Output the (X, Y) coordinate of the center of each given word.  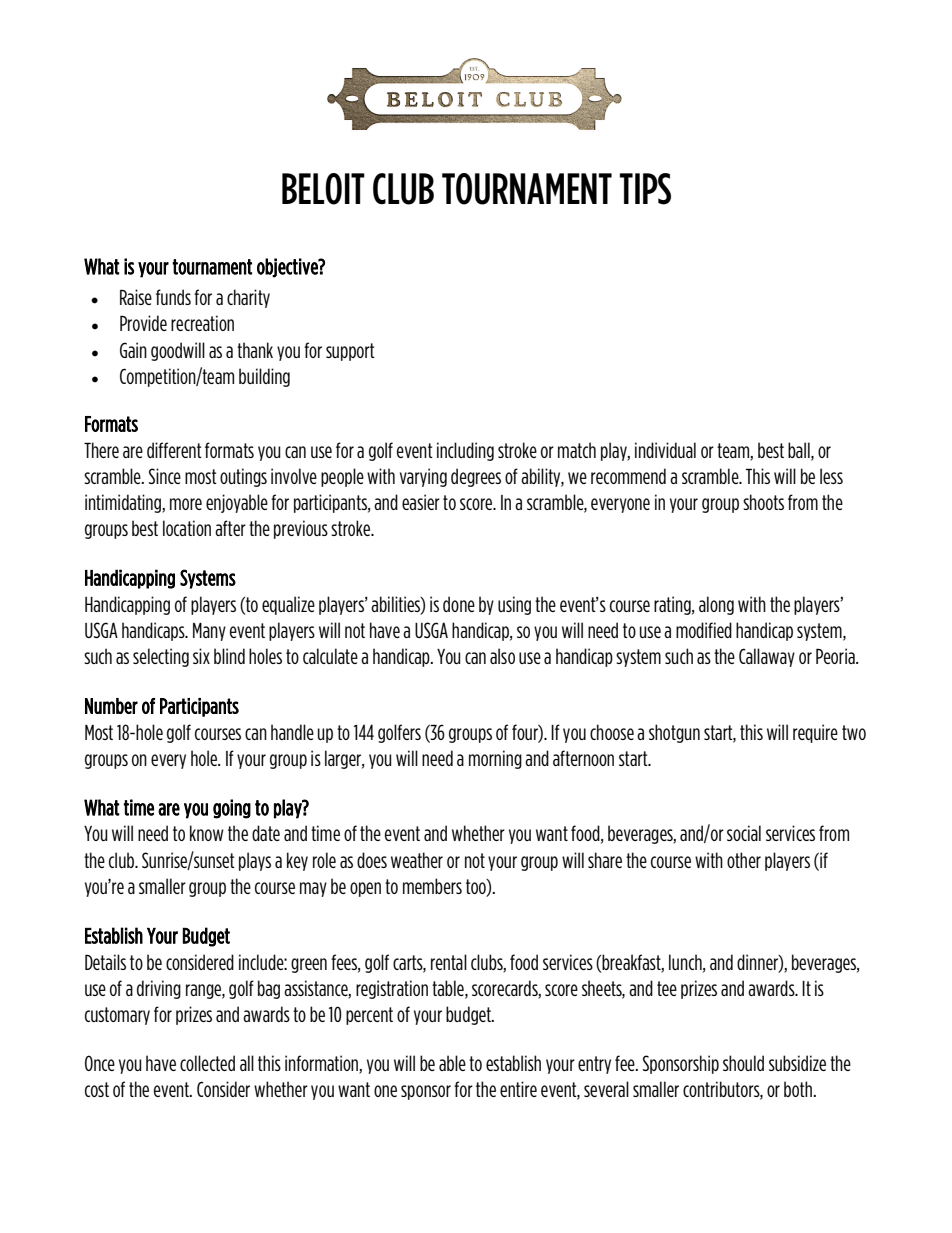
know (207, 833)
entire (518, 1089)
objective (288, 268)
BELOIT (323, 189)
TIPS (645, 189)
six (201, 656)
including (465, 451)
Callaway (767, 657)
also (502, 656)
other (744, 860)
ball (800, 451)
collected (207, 1063)
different (174, 450)
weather (417, 860)
